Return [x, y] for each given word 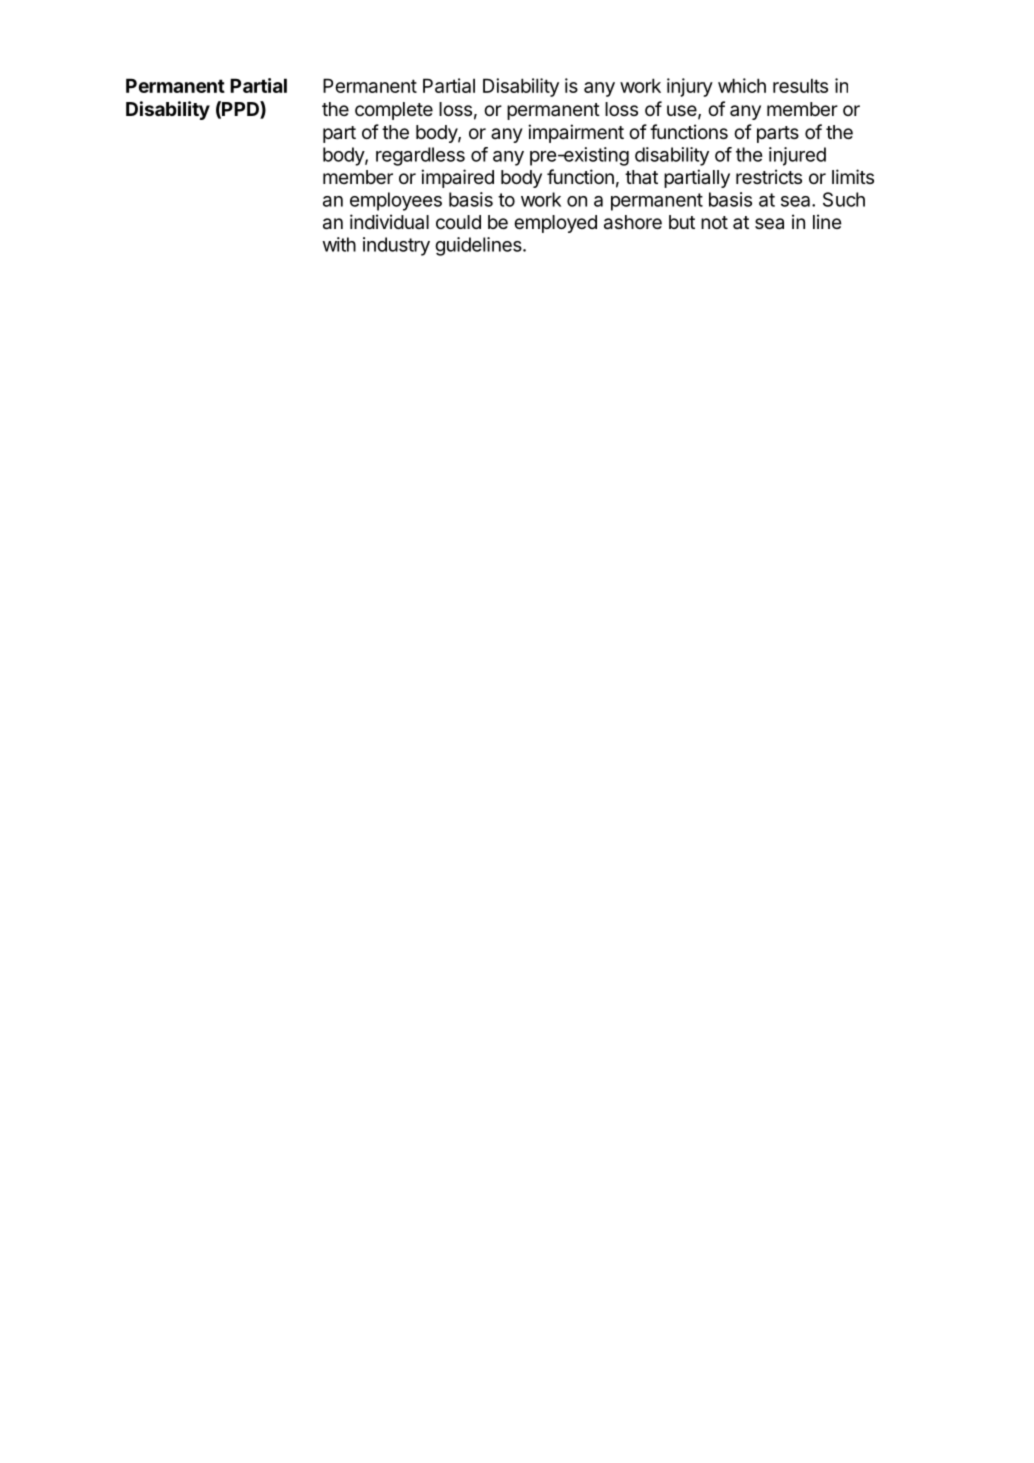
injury [690, 87]
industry [396, 246]
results [800, 85]
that [641, 177]
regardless [420, 156]
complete [394, 111]
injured [797, 156]
